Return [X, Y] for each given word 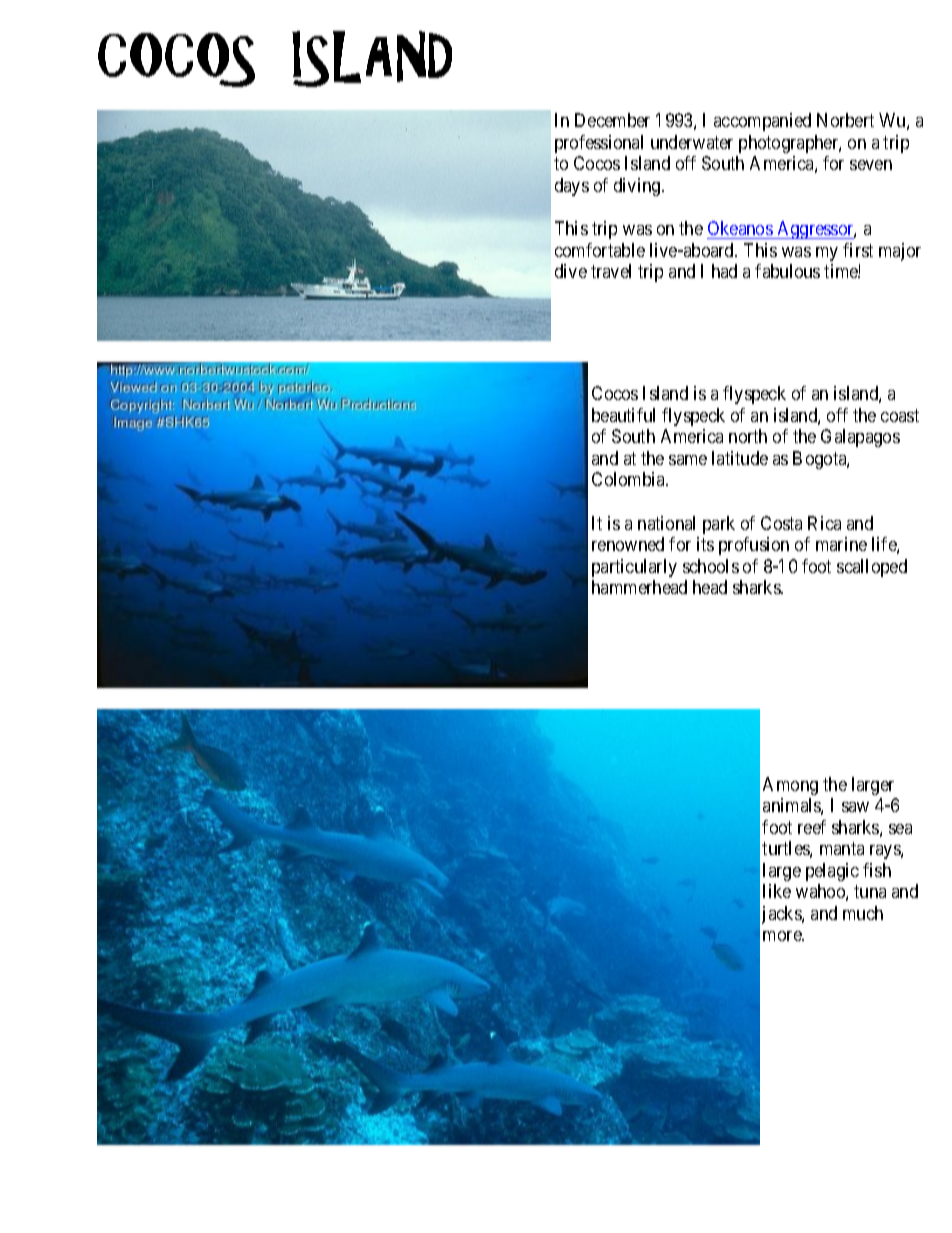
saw [855, 807]
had [724, 271]
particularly [634, 568]
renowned [628, 544]
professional [599, 144]
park [719, 525]
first [858, 250]
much [863, 913]
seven [871, 165]
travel [611, 271]
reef [812, 827]
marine [841, 544]
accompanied [762, 122]
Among [790, 786]
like [777, 891]
